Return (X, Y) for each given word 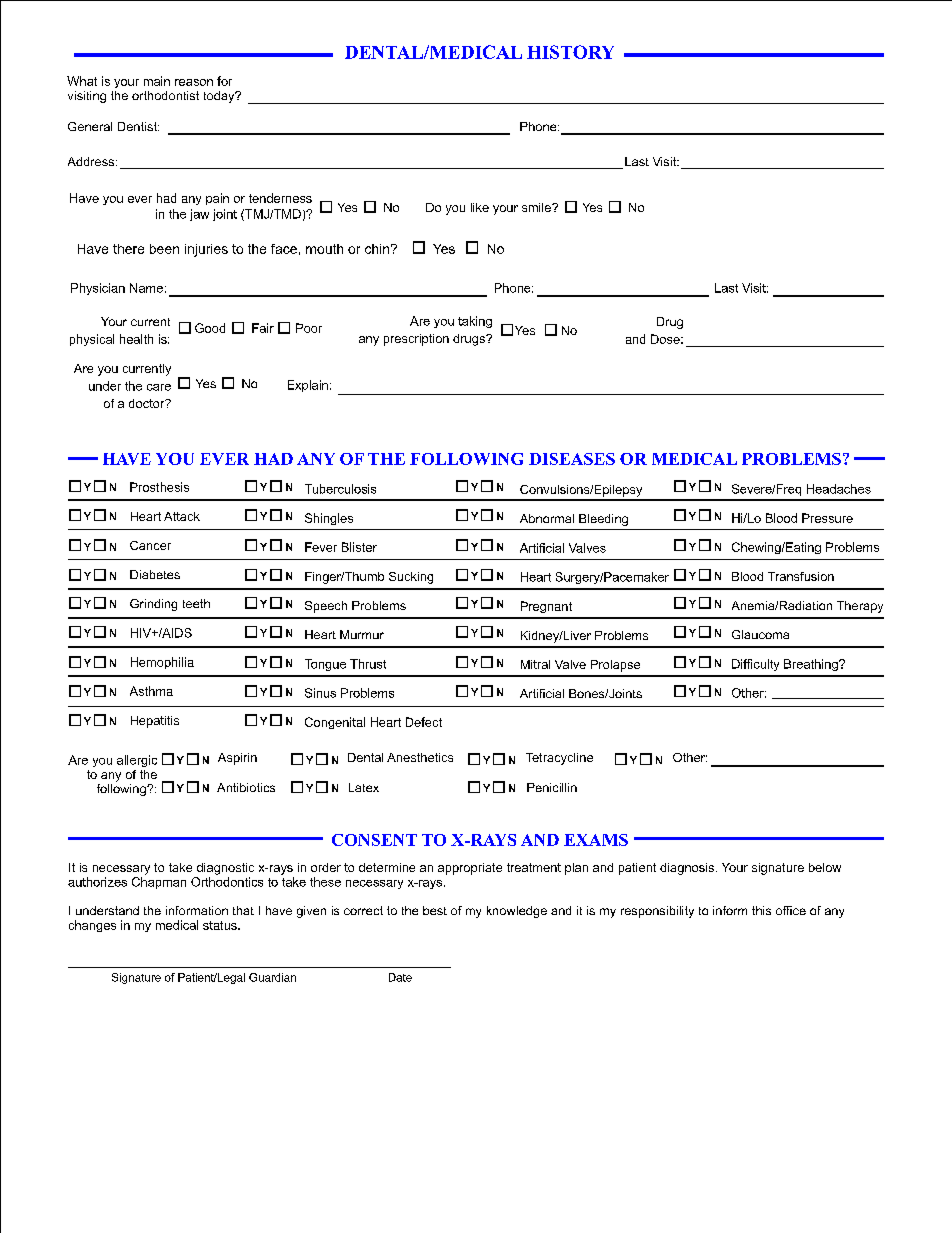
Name (146, 288)
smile (537, 207)
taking (475, 322)
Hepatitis (155, 722)
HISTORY (570, 52)
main (157, 81)
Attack (182, 516)
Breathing (812, 665)
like (480, 207)
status (221, 925)
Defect (424, 722)
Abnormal (547, 518)
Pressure (827, 518)
